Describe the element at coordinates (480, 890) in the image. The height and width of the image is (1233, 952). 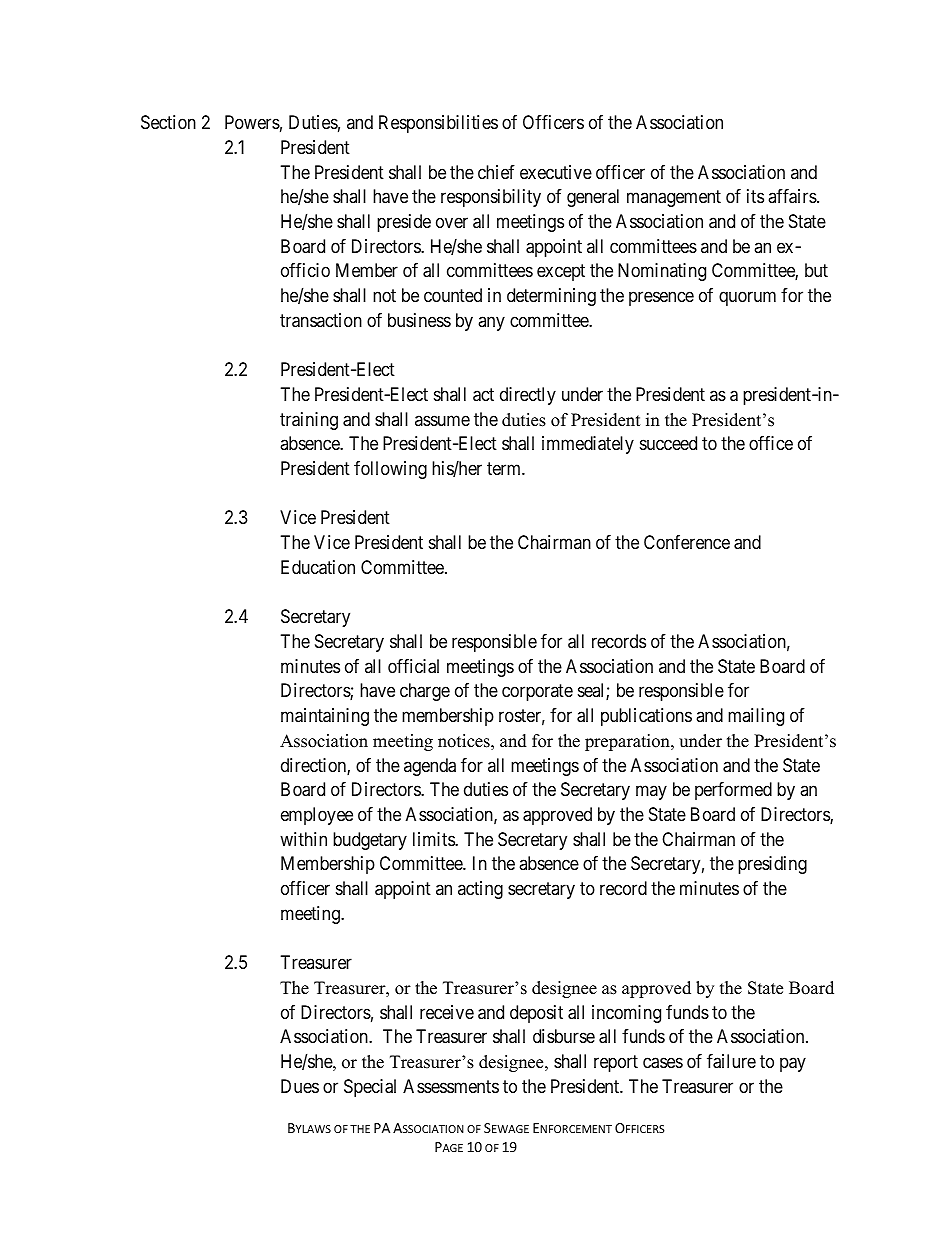
I see `acting` at that location.
